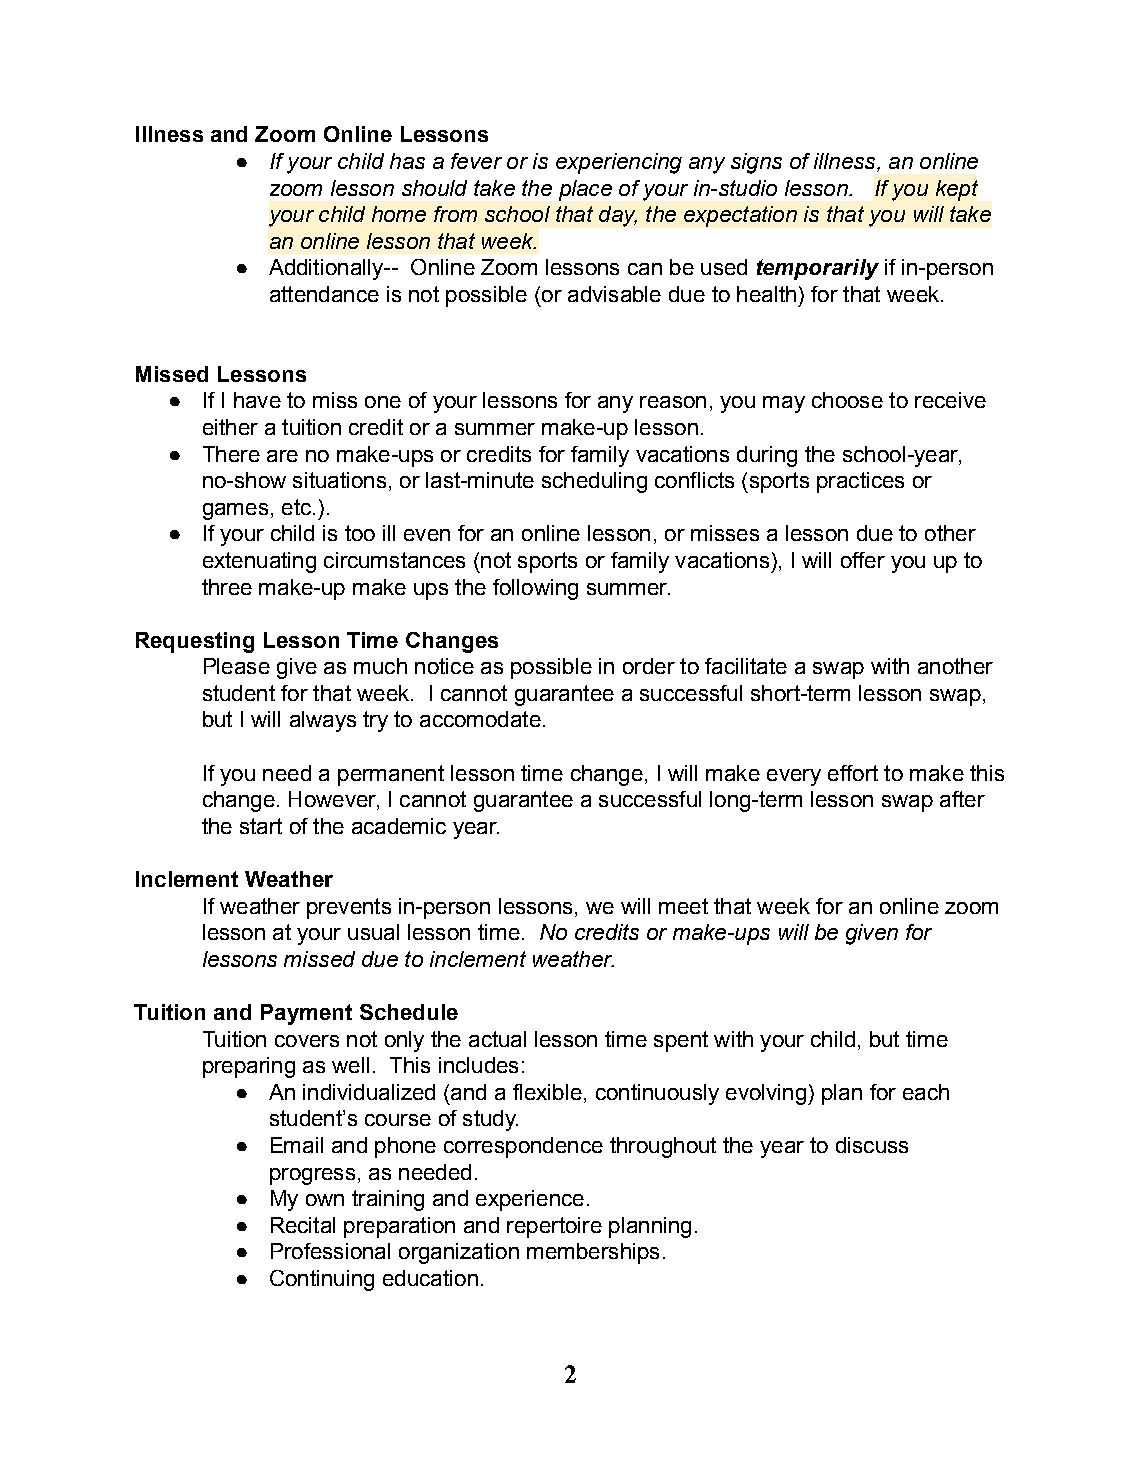 The width and height of the screenshot is (1142, 1478). I want to click on offer, so click(863, 560).
